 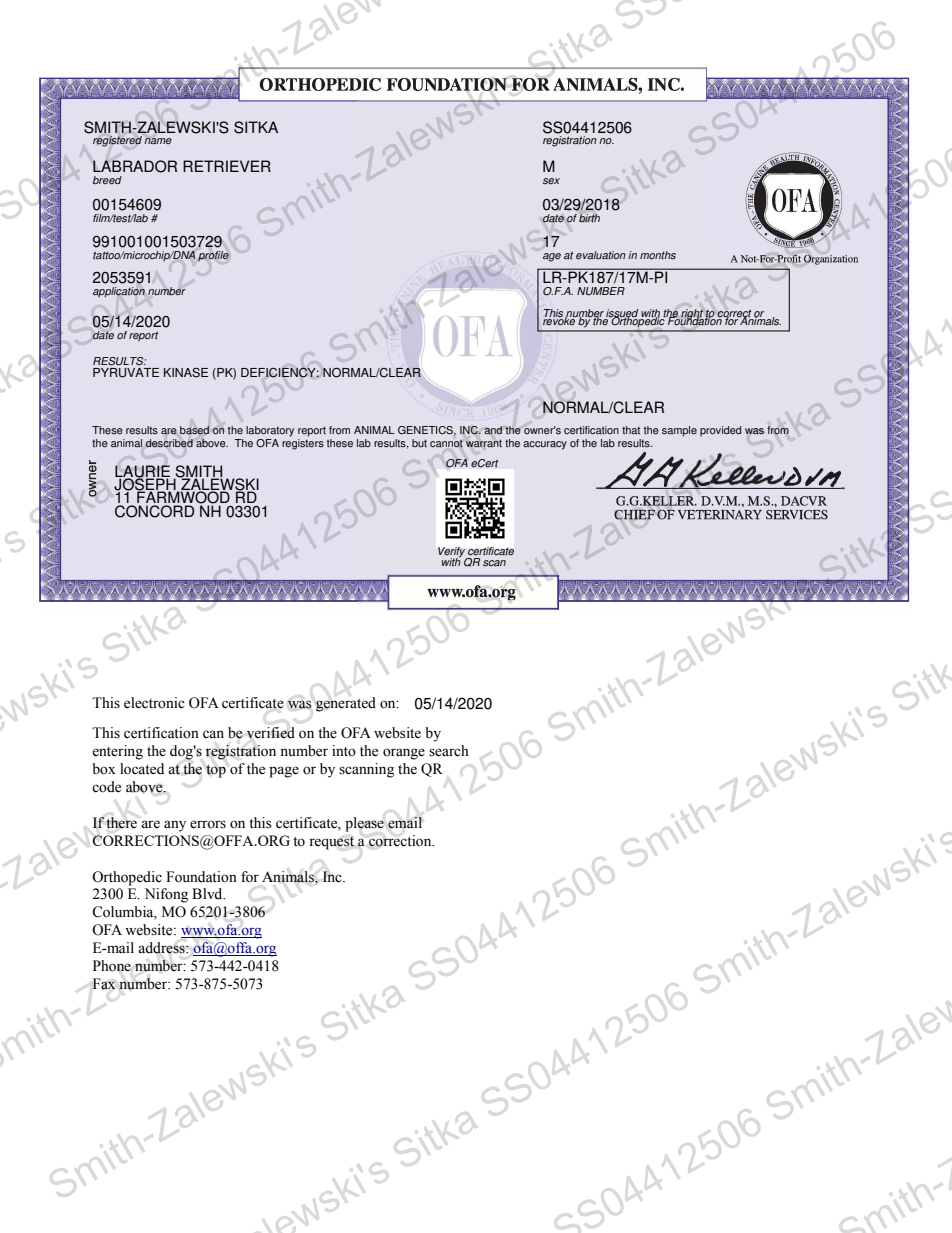 What do you see at coordinates (449, 751) in the document?
I see `search` at bounding box center [449, 751].
